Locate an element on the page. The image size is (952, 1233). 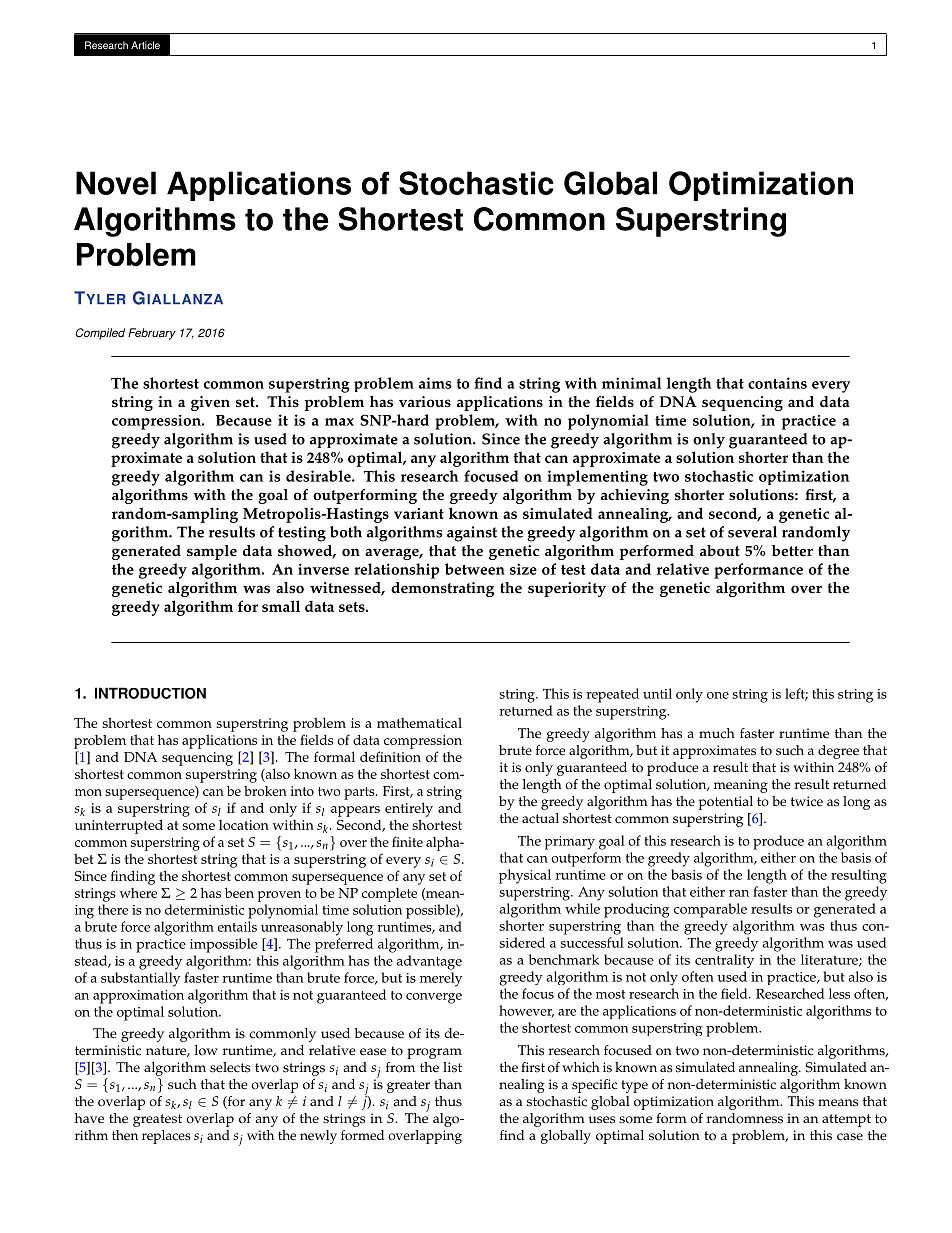
sample is located at coordinates (212, 552).
